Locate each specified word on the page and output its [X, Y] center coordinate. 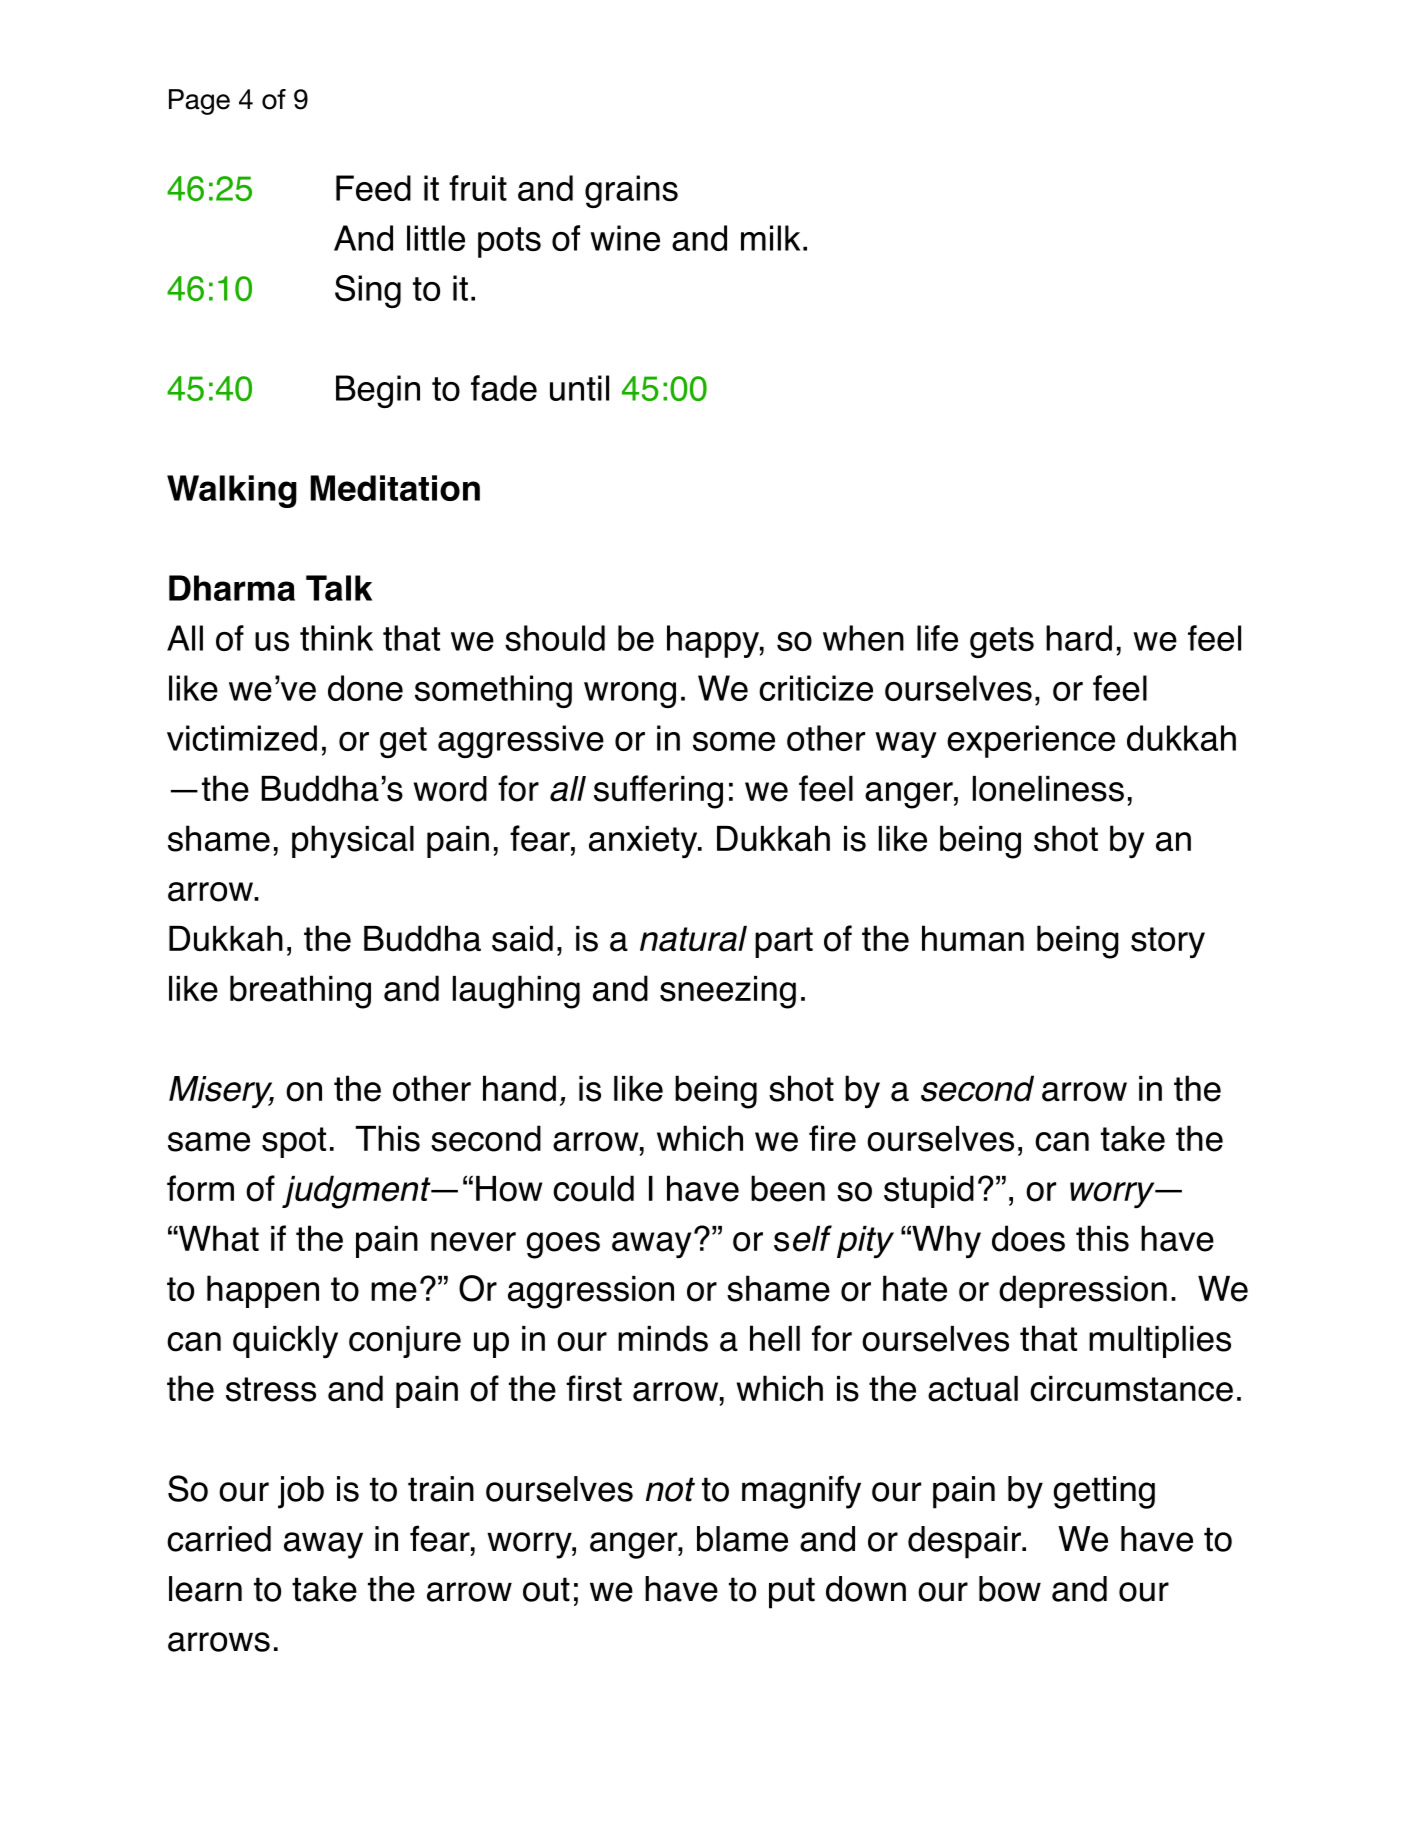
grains [631, 191]
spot [294, 1142]
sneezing [728, 992]
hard [1079, 638]
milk [770, 238]
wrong [630, 695]
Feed [373, 188]
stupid [929, 1191]
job [301, 1492]
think [336, 638]
